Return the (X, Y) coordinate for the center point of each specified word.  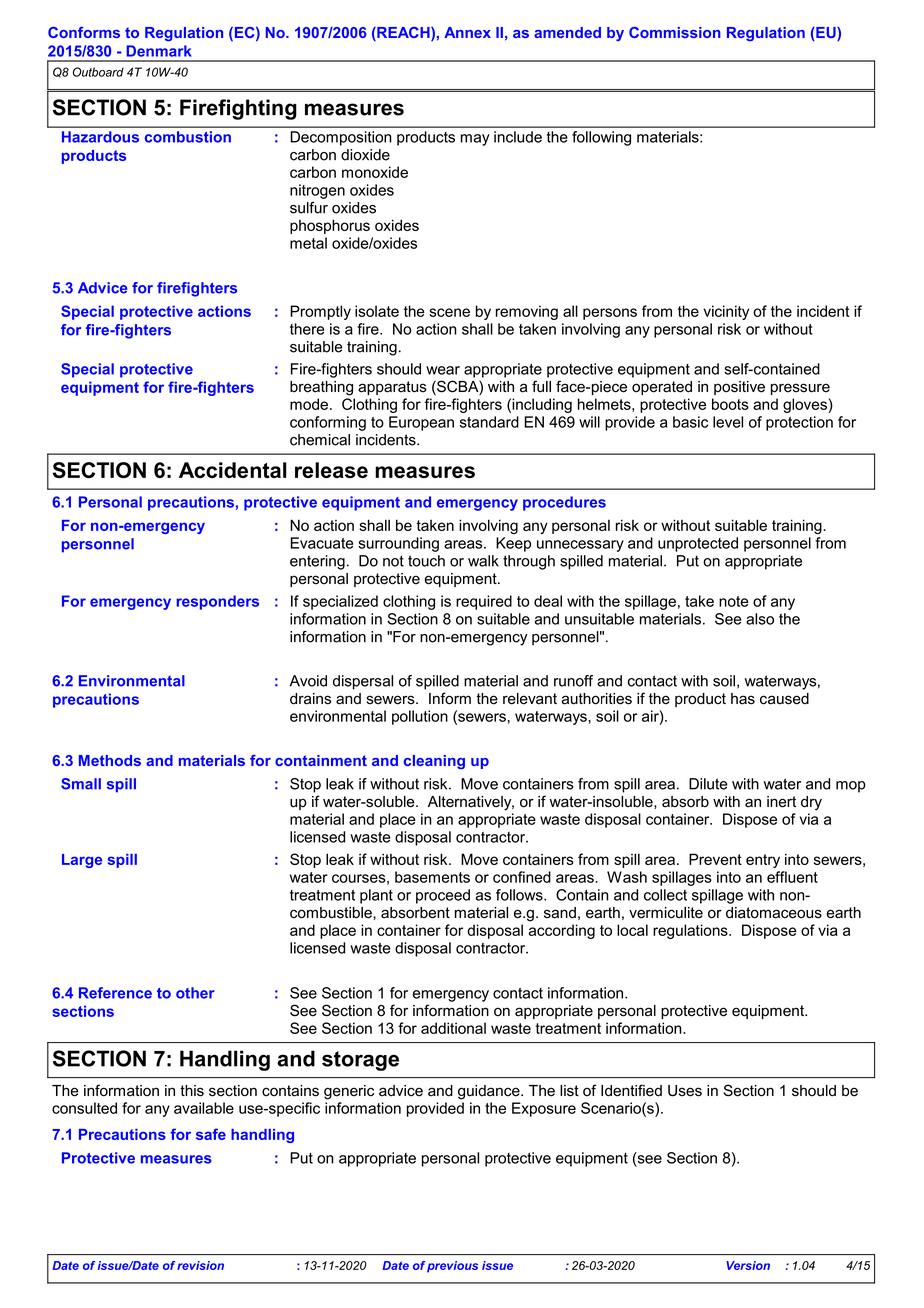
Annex (467, 32)
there (307, 329)
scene (449, 312)
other (195, 993)
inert (781, 802)
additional (453, 1028)
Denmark (158, 51)
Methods (110, 760)
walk (483, 561)
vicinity (726, 312)
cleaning (434, 762)
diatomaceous (774, 913)
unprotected (698, 544)
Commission (675, 32)
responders (218, 602)
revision (200, 1265)
